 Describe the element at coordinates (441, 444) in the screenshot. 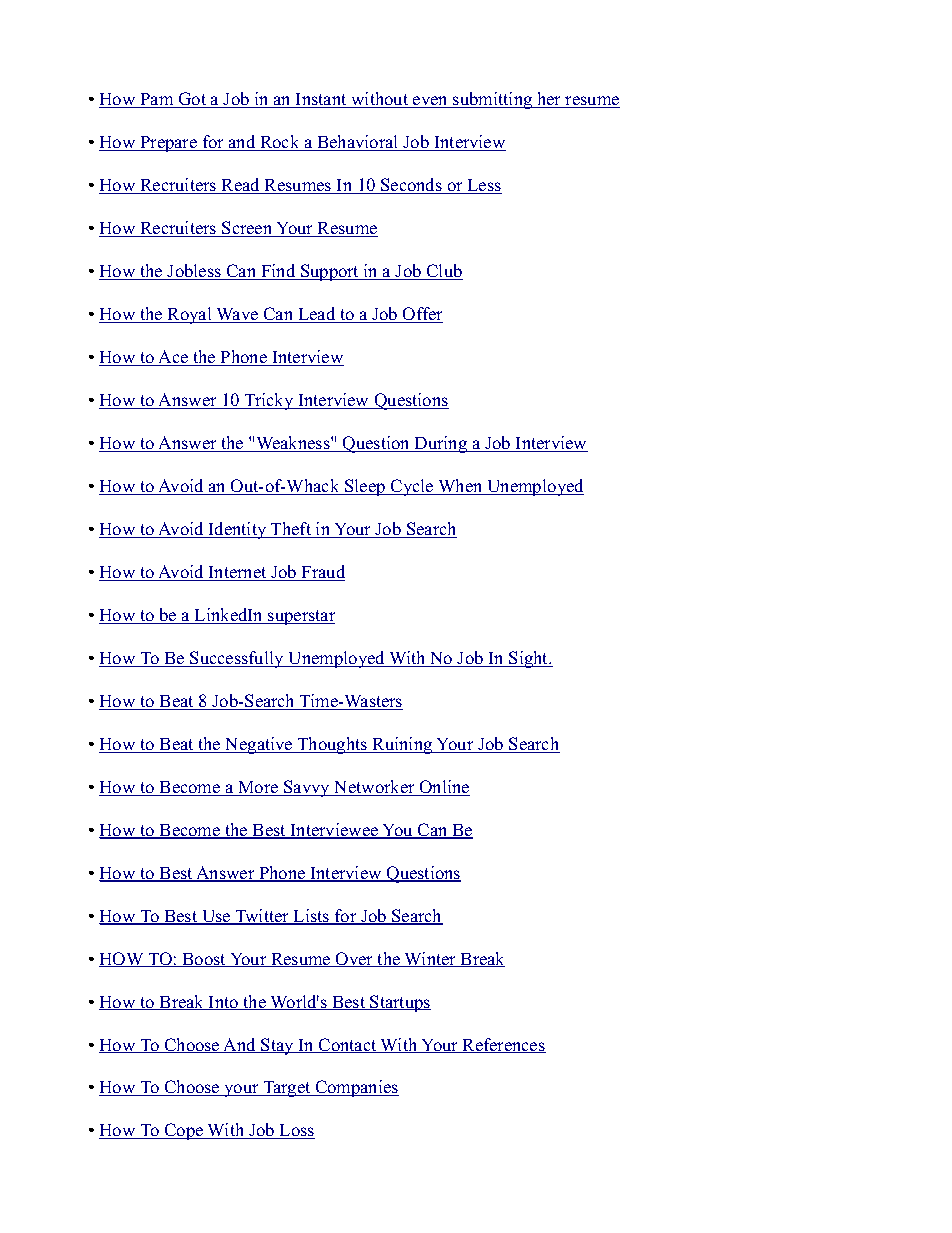

I see `During` at that location.
